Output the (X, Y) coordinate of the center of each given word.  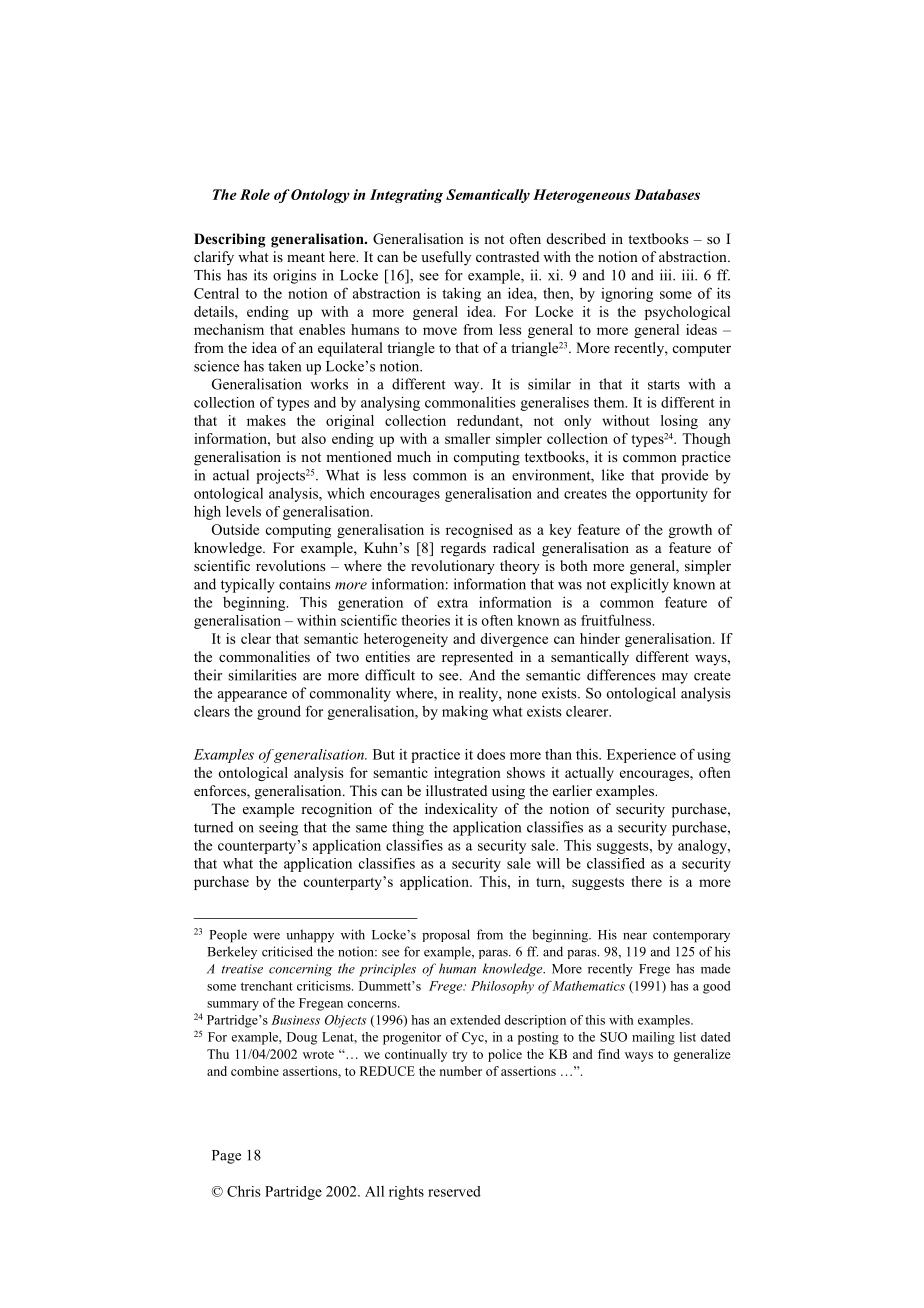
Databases (667, 194)
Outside (235, 529)
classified (616, 863)
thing (408, 828)
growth (690, 531)
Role (255, 194)
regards (463, 549)
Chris (244, 1191)
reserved (454, 1191)
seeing (278, 828)
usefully (446, 258)
